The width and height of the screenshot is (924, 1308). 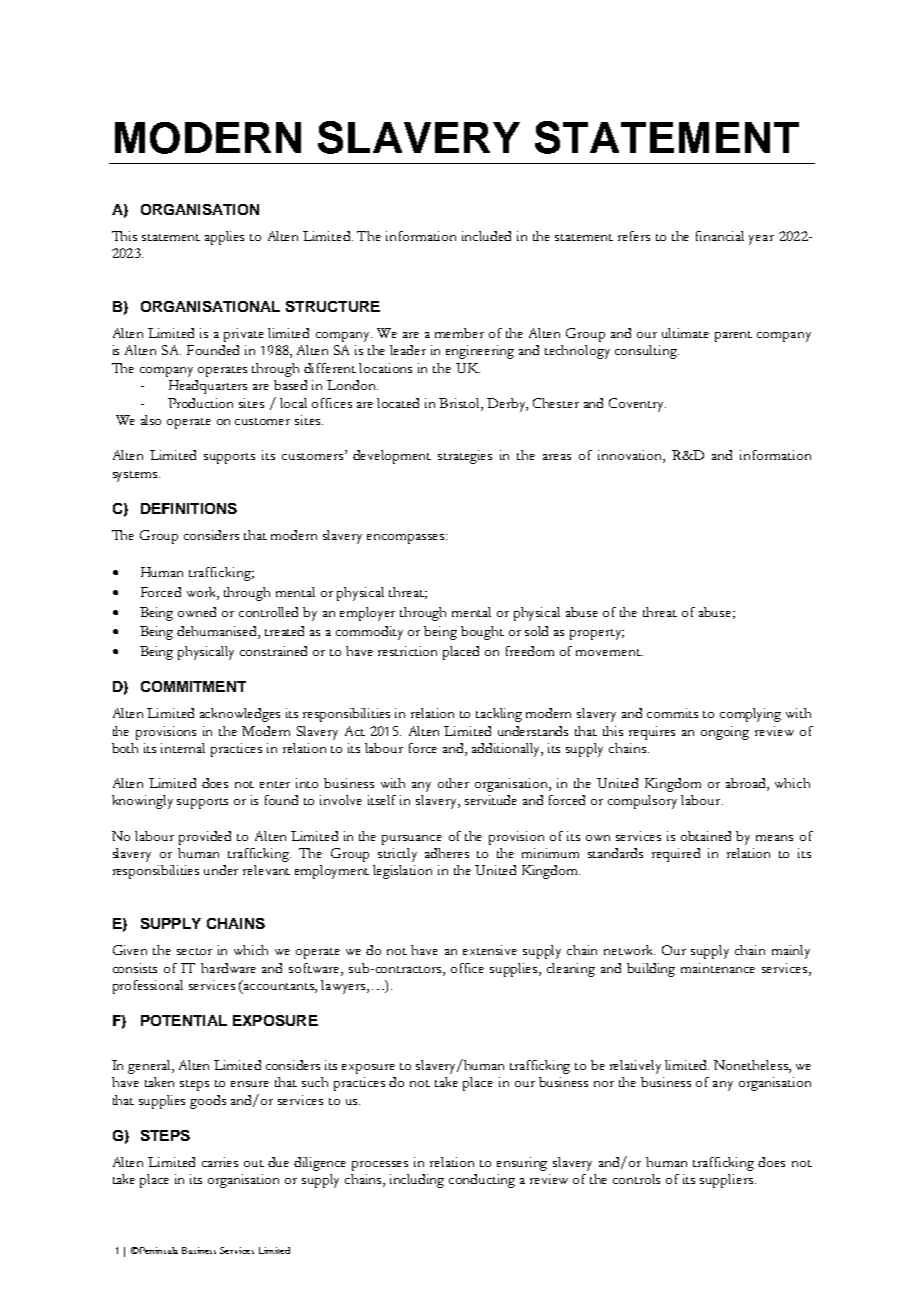 I want to click on applies, so click(x=224, y=238).
